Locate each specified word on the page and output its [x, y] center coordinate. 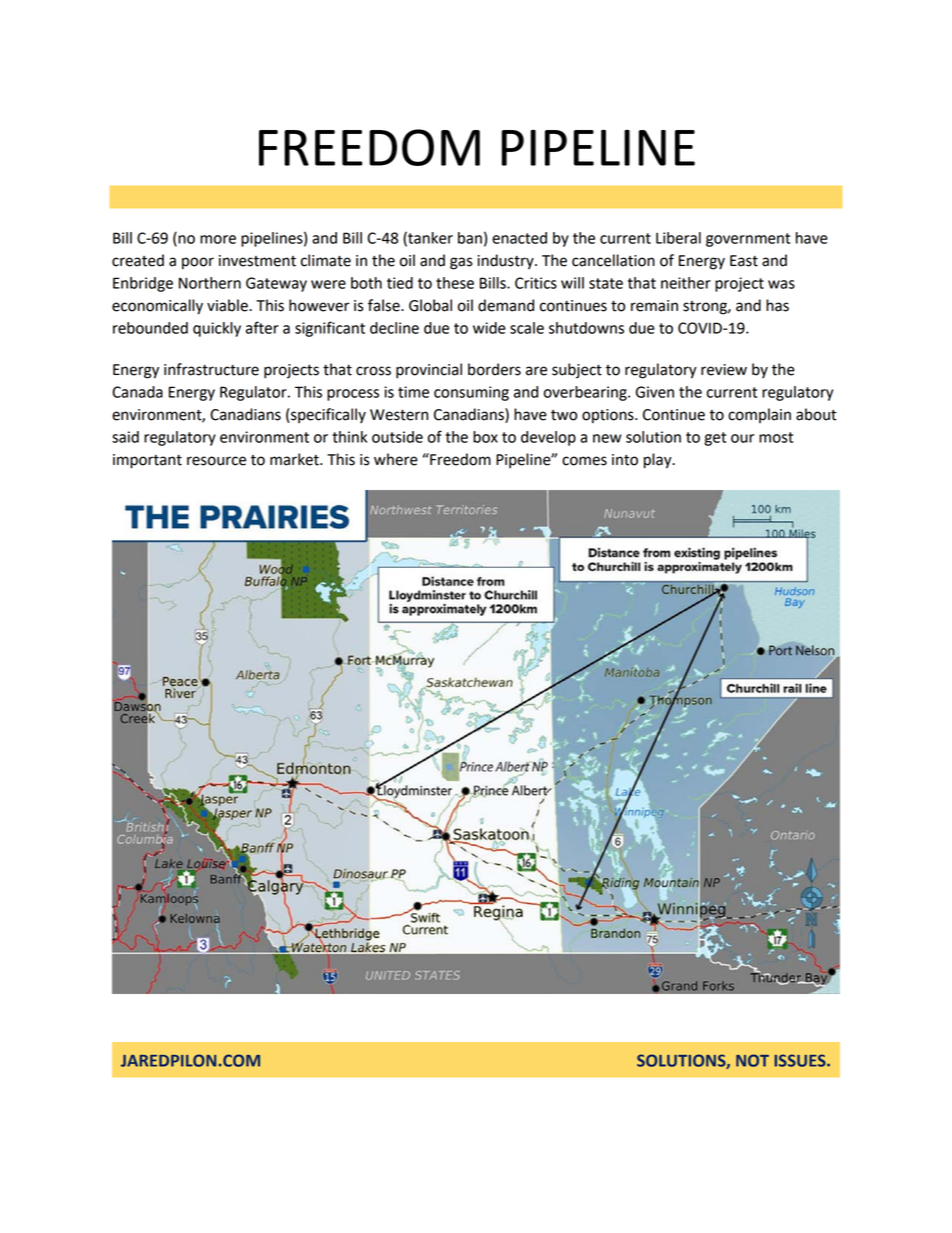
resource [216, 461]
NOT [752, 1060]
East [744, 261]
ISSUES [801, 1060]
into [625, 460]
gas [461, 263]
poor [198, 263]
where [396, 459]
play [659, 461]
